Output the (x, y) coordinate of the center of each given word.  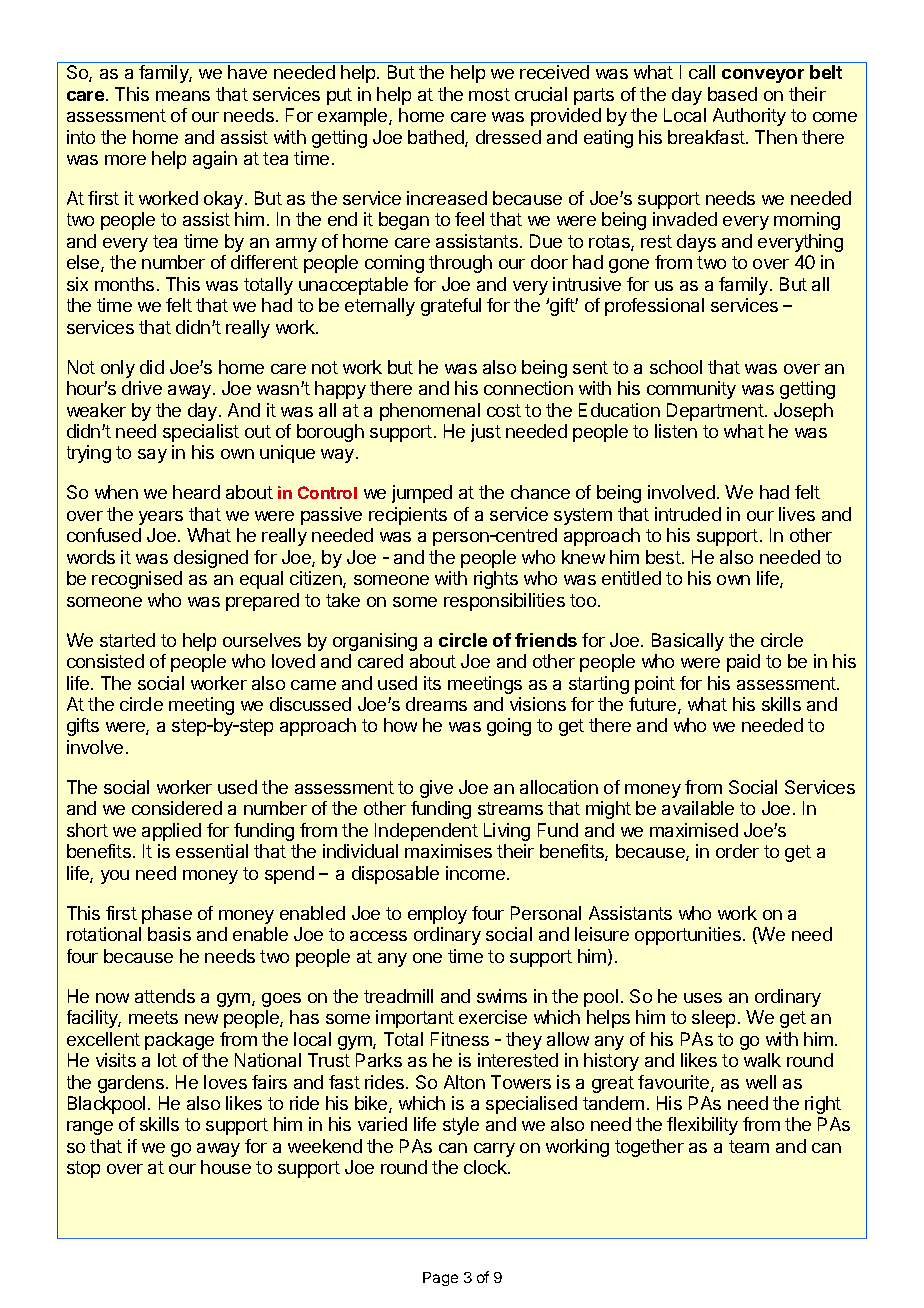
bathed (437, 138)
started (127, 640)
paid (743, 663)
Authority (749, 117)
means (183, 96)
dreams (436, 704)
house (226, 1167)
